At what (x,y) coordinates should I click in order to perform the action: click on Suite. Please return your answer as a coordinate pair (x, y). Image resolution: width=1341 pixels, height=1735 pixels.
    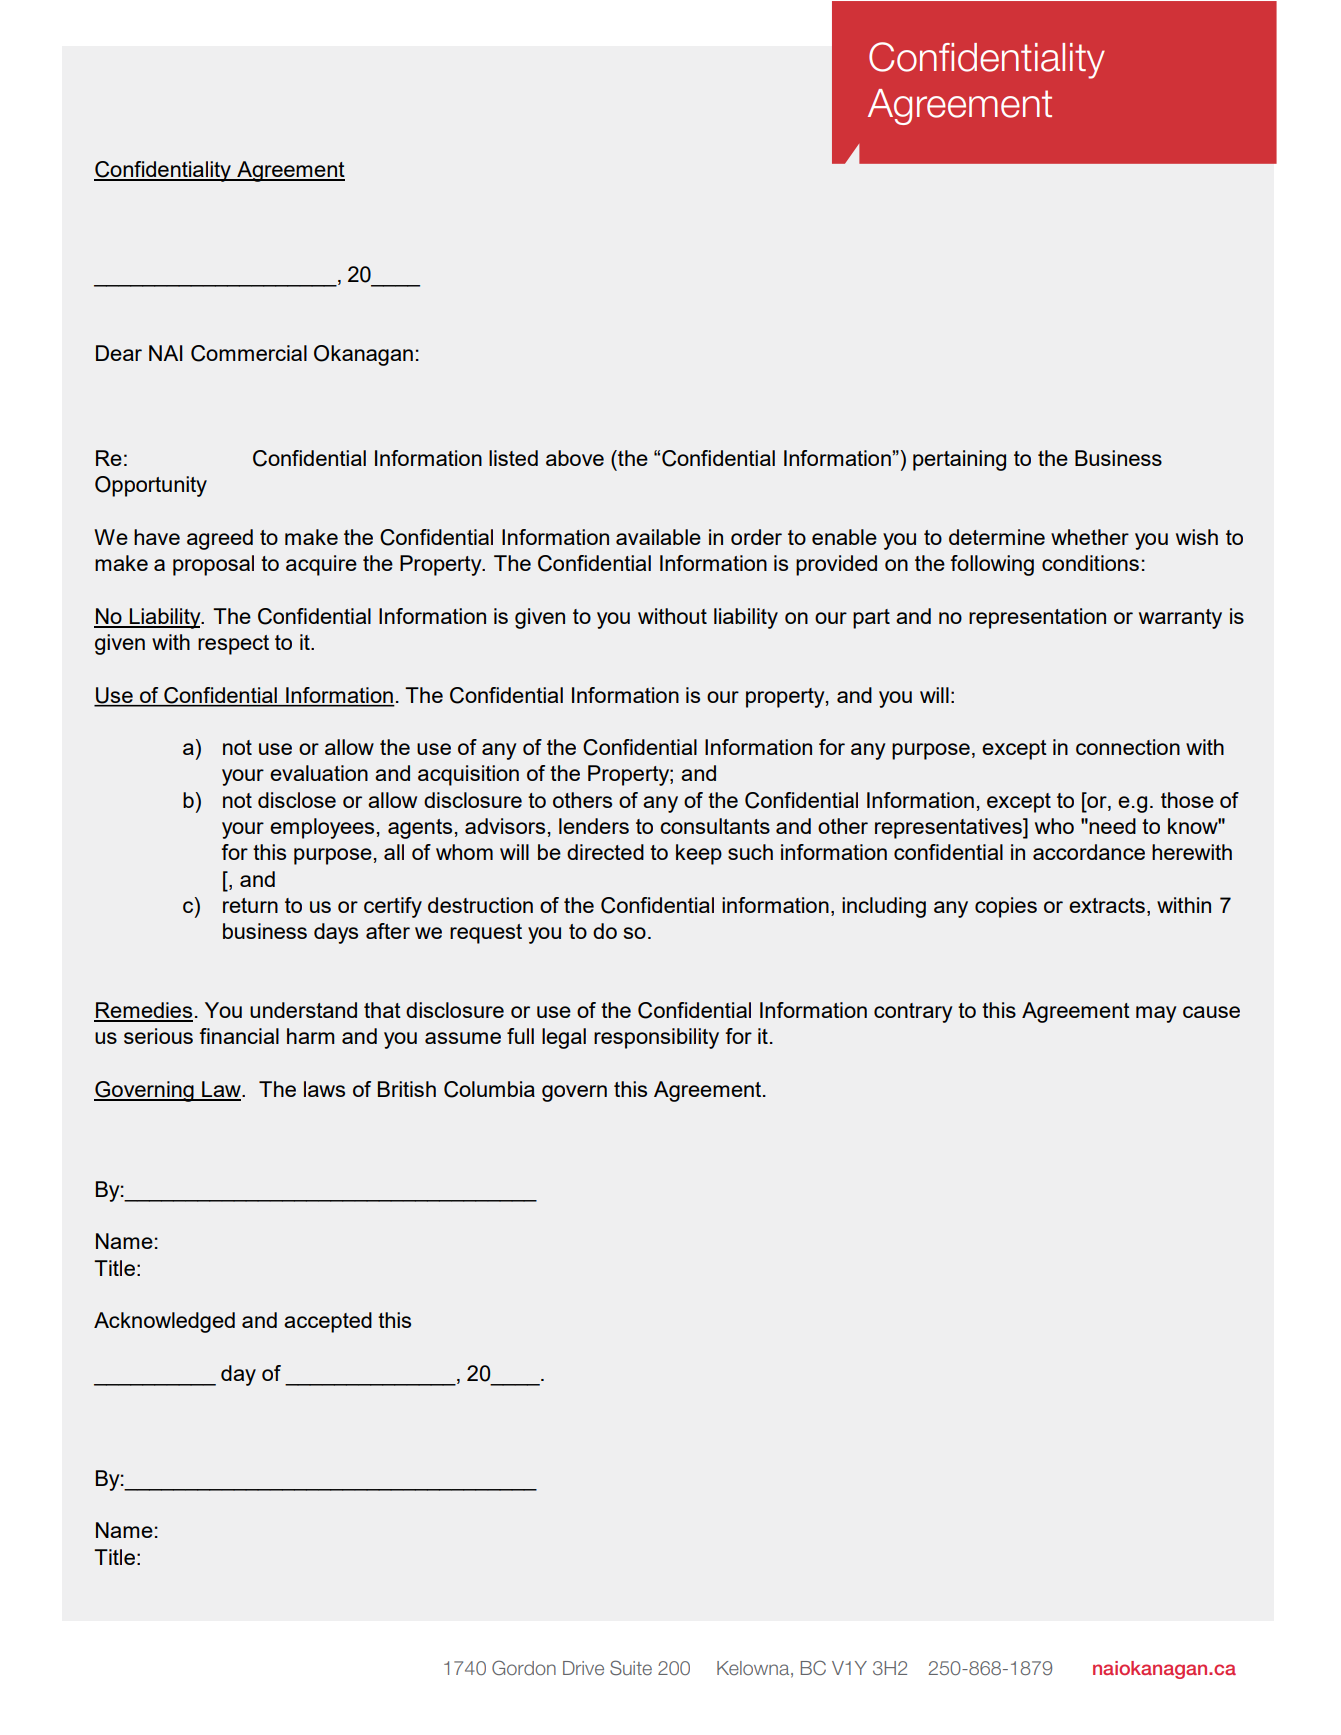
    Looking at the image, I should click on (631, 1667).
